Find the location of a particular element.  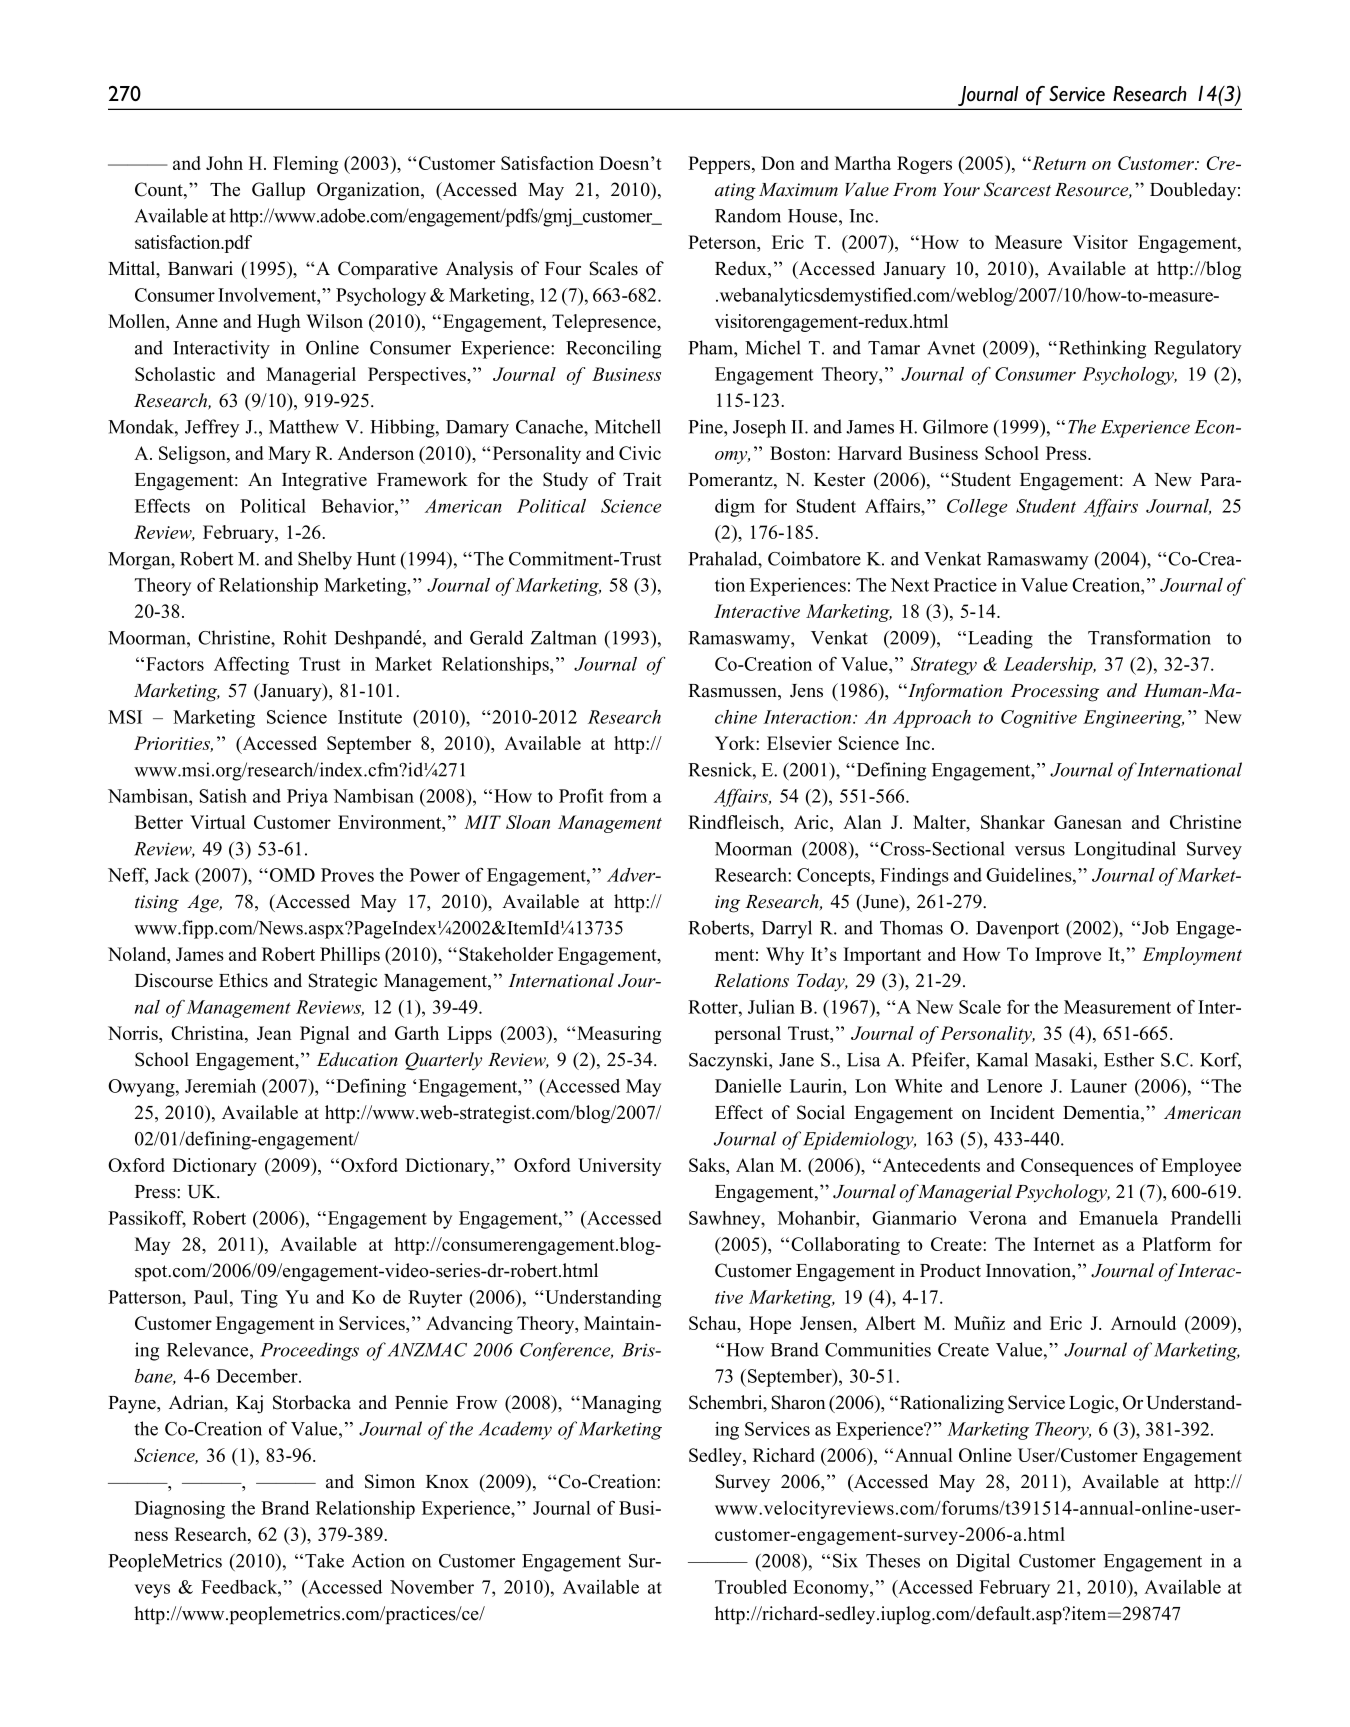

Platform is located at coordinates (1176, 1244).
